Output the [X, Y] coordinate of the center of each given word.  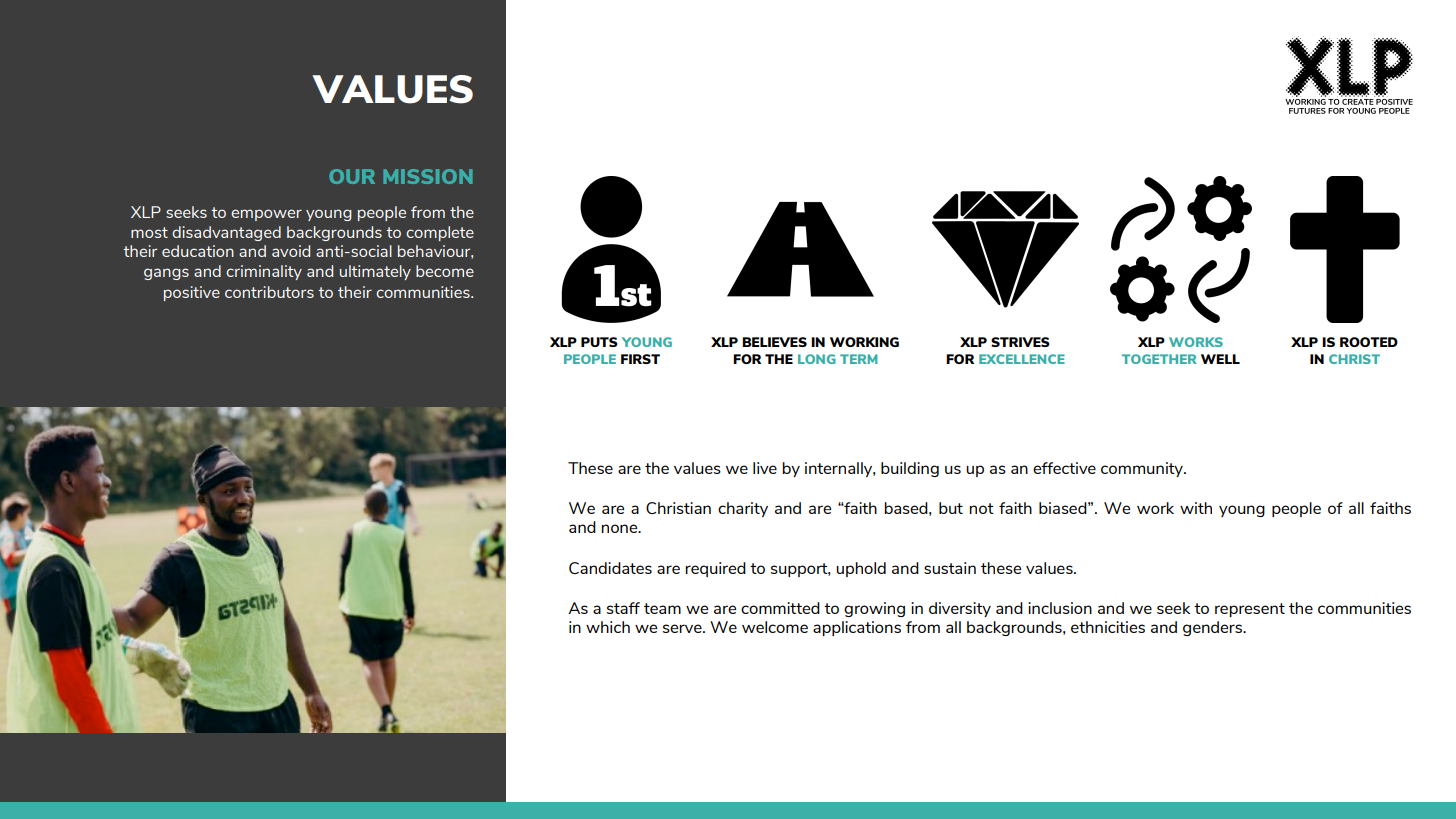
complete [440, 233]
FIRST [640, 359]
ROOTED [1369, 342]
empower [266, 215]
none [620, 528]
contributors [269, 292]
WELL [1220, 359]
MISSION [427, 176]
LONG [817, 359]
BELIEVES [774, 342]
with [1196, 508]
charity [743, 509]
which [608, 627]
